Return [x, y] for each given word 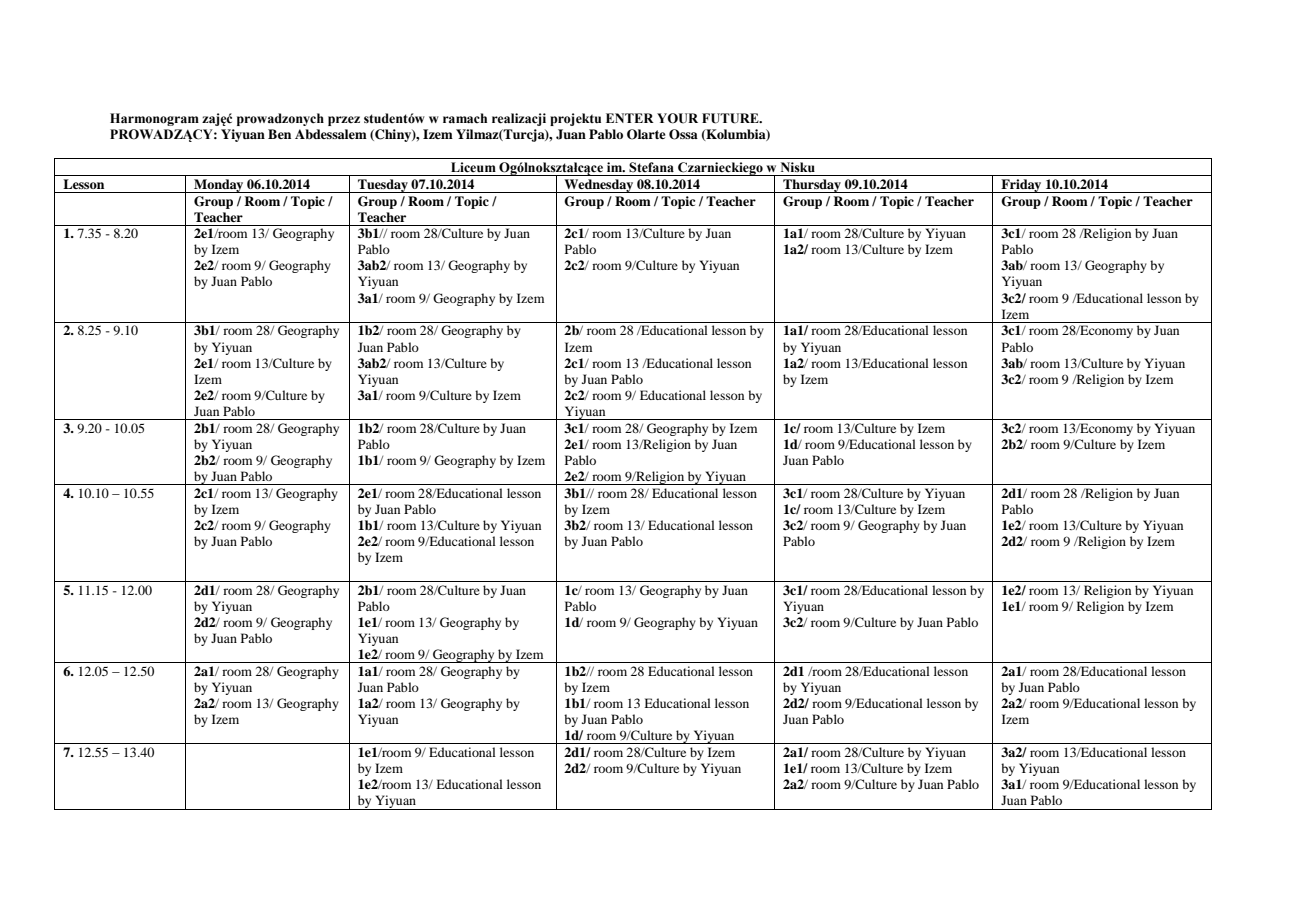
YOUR [677, 118]
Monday [219, 186]
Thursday [812, 186]
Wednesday [599, 186]
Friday [1021, 186]
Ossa [683, 134]
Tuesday [383, 186]
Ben [279, 134]
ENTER [630, 118]
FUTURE [731, 118]
